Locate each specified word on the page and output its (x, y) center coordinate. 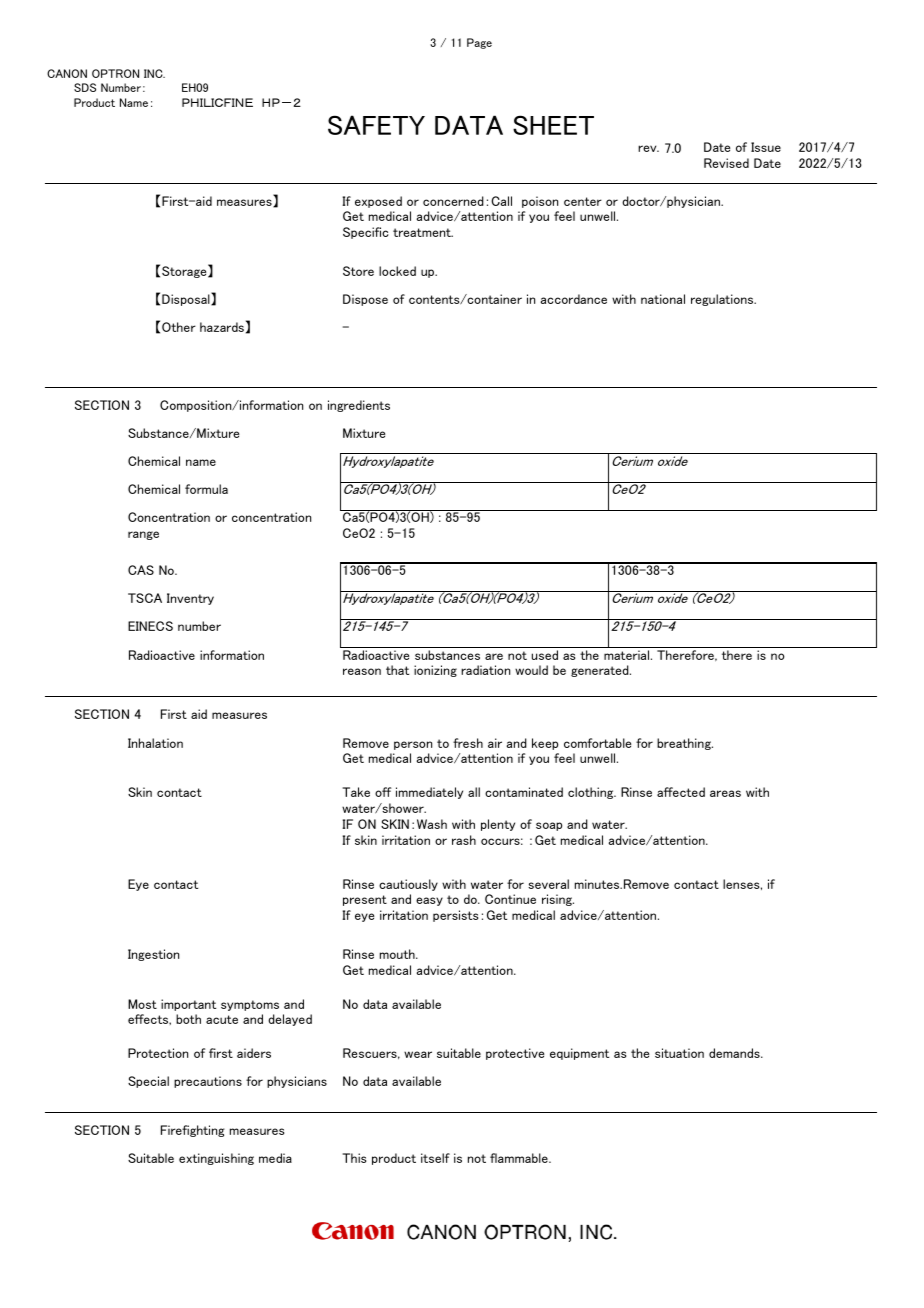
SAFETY (376, 125)
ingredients (359, 406)
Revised (726, 163)
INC (154, 73)
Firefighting (193, 1131)
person (413, 745)
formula (206, 489)
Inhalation (155, 743)
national (663, 299)
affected (681, 792)
